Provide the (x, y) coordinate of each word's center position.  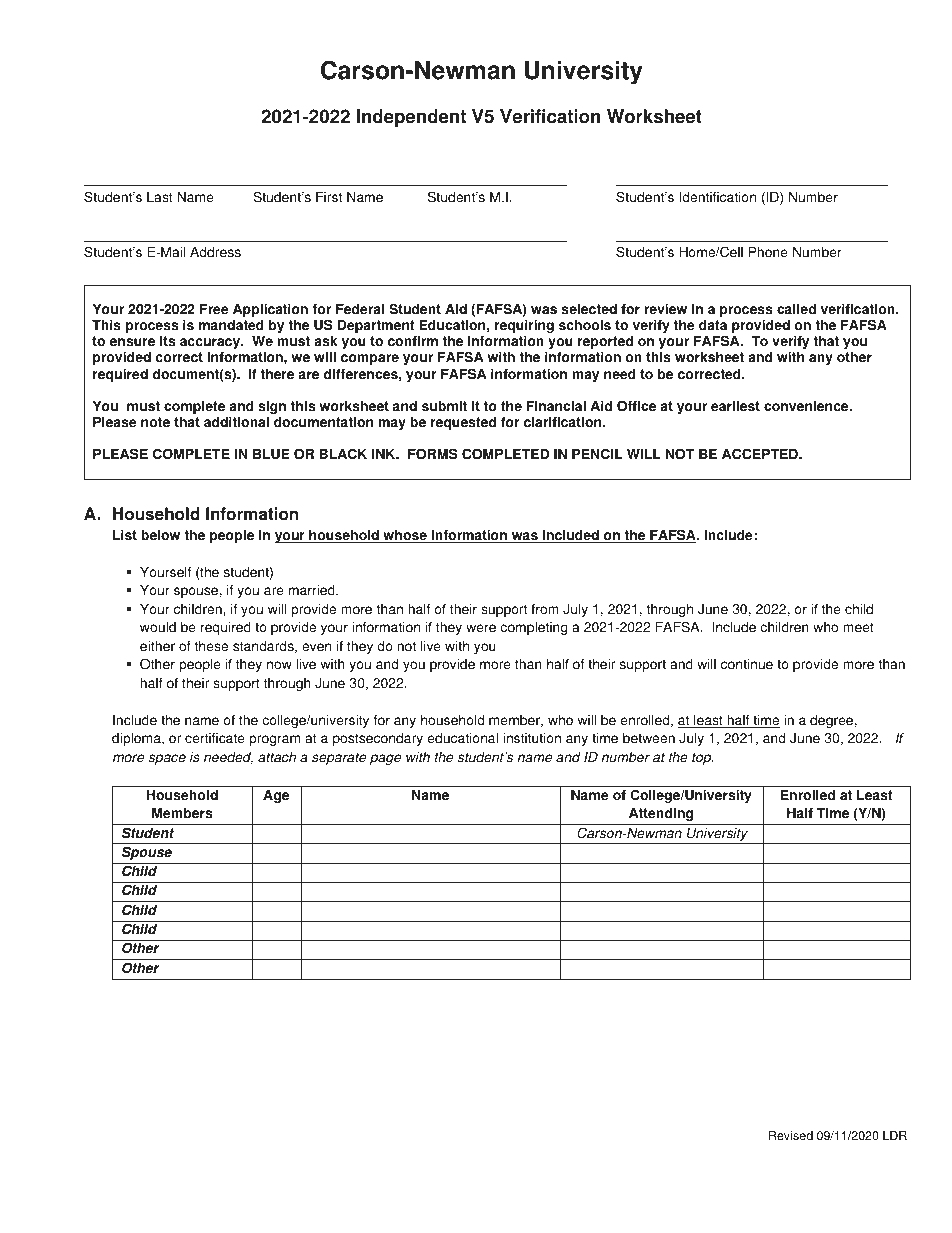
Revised (791, 1136)
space (167, 759)
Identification (717, 197)
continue (747, 664)
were (481, 628)
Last (160, 197)
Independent (411, 118)
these (211, 646)
